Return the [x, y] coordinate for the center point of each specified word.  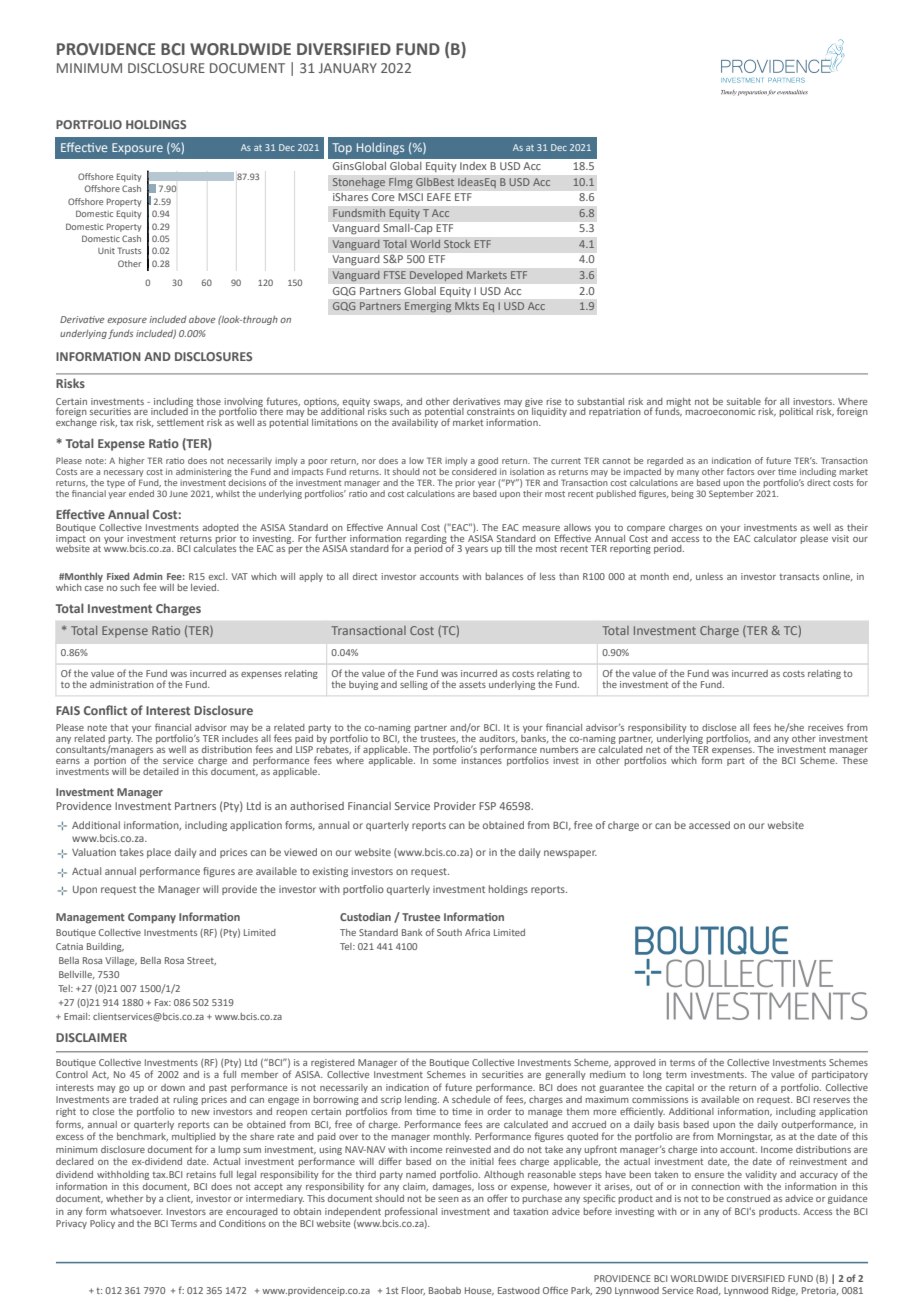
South [449, 932]
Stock [457, 243]
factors [740, 471]
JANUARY [348, 68]
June [178, 494]
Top [342, 149]
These [855, 759]
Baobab [445, 1290]
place [159, 853]
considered [474, 471]
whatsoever [136, 1211]
